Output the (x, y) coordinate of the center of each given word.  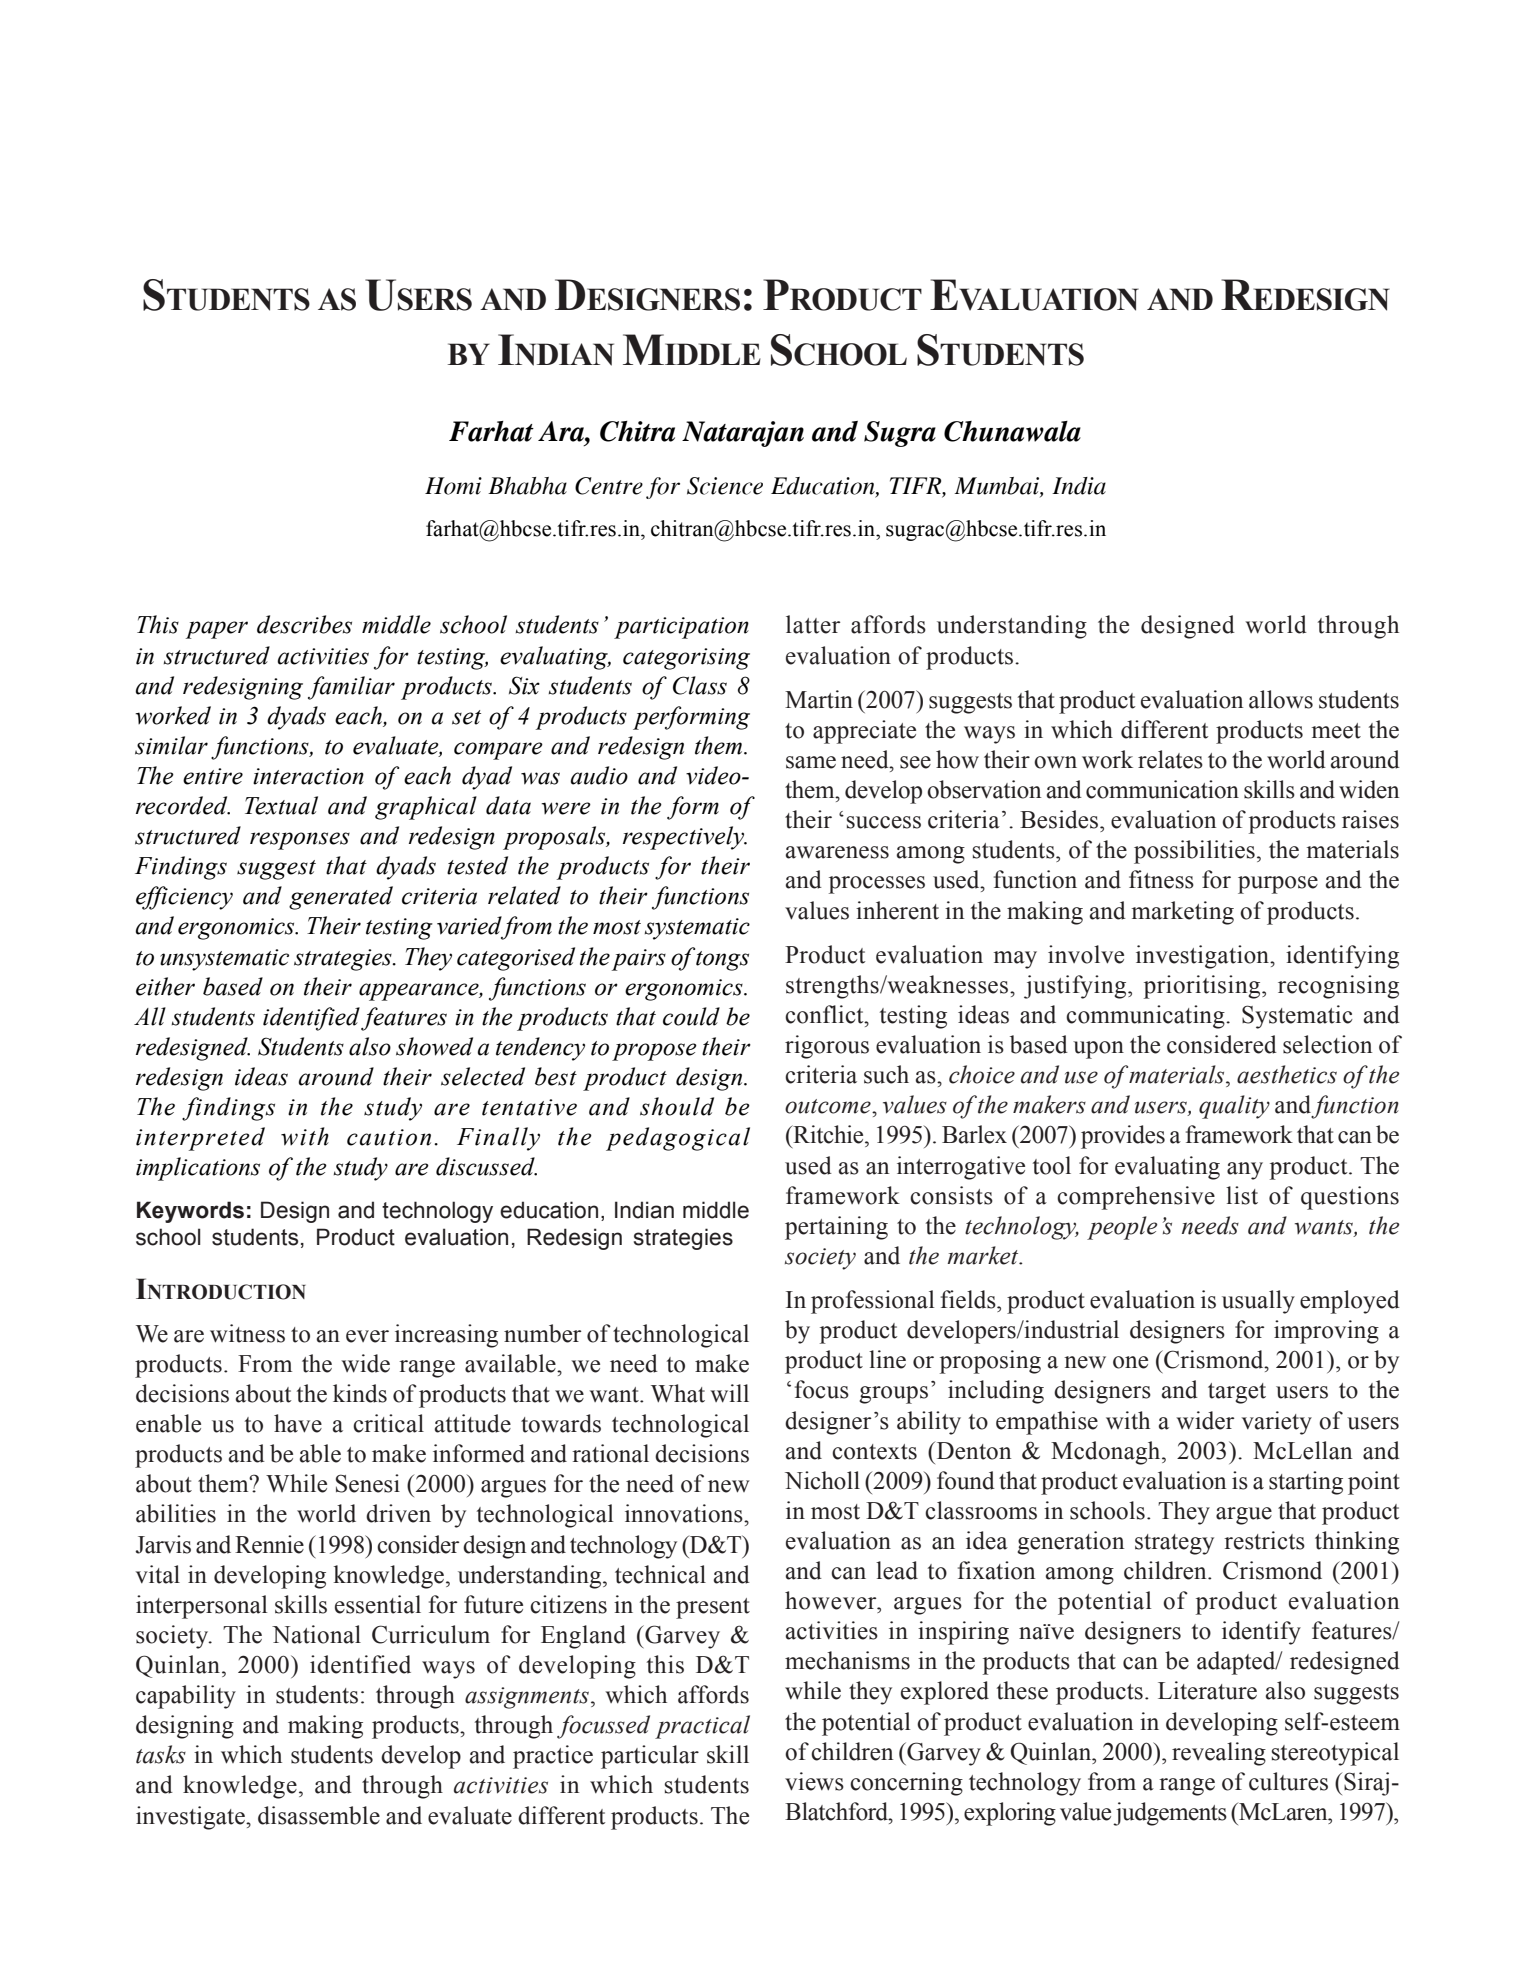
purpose (1278, 885)
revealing (1219, 1754)
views (814, 1781)
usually (1258, 1302)
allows (1281, 699)
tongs (722, 961)
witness (247, 1333)
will (729, 1393)
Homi (453, 486)
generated (341, 898)
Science (725, 486)
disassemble (319, 1815)
